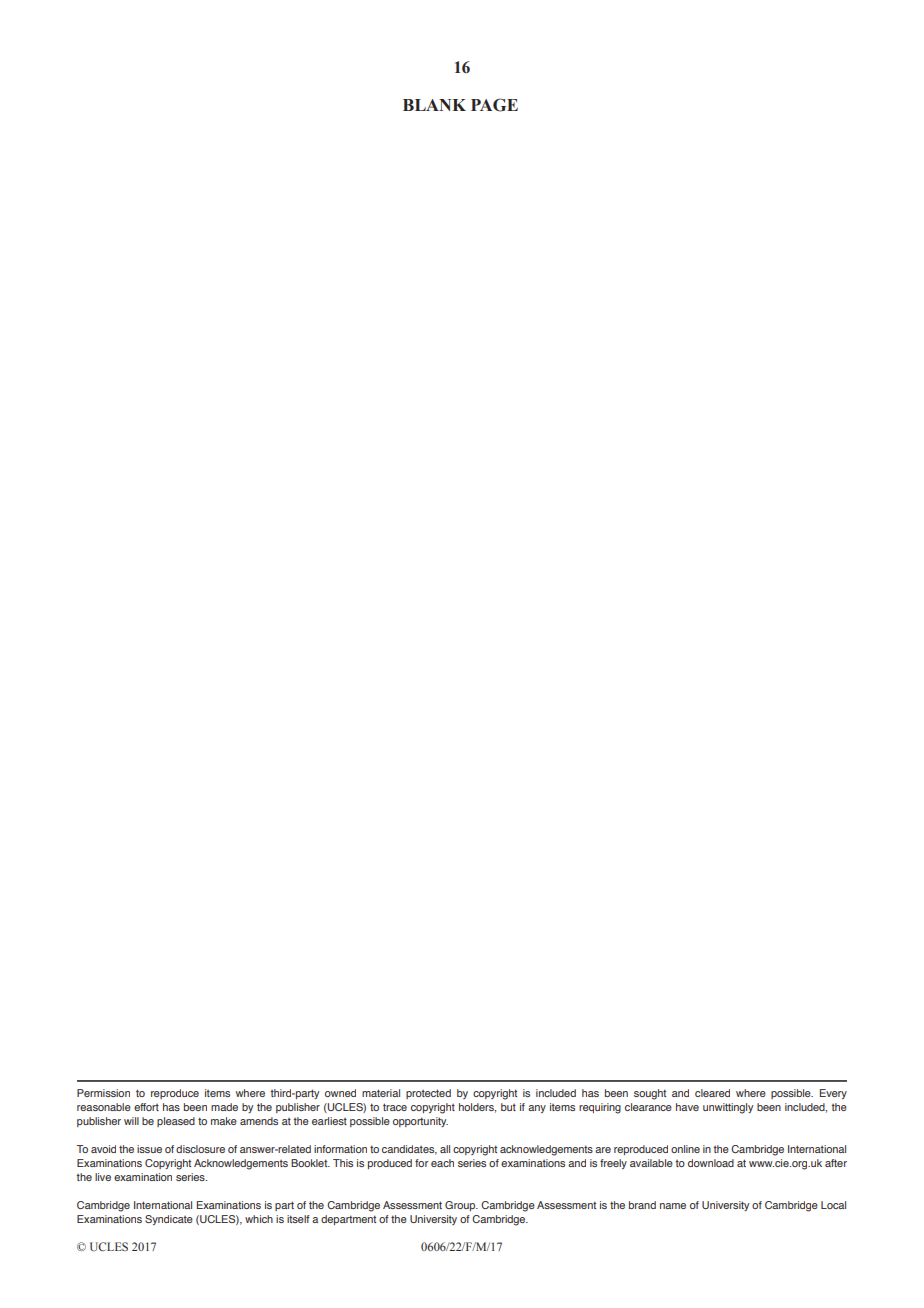 This document has height=1308, width=924. Describe the element at coordinates (428, 1094) in the document. I see `protected` at that location.
